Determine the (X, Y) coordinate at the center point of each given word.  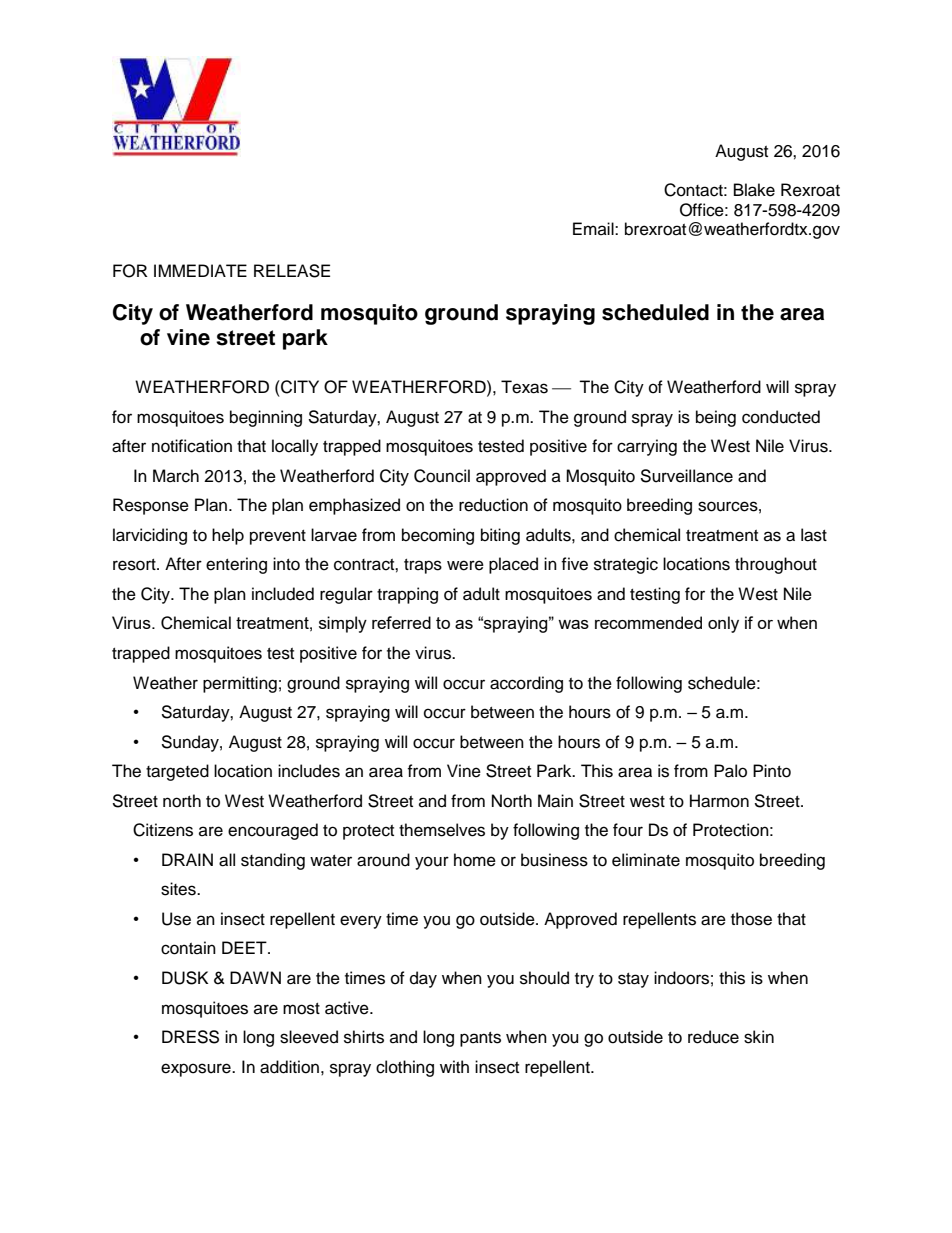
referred (401, 622)
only (723, 624)
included (283, 594)
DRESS (190, 1037)
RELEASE (292, 271)
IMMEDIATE (200, 270)
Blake (754, 190)
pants (480, 1039)
